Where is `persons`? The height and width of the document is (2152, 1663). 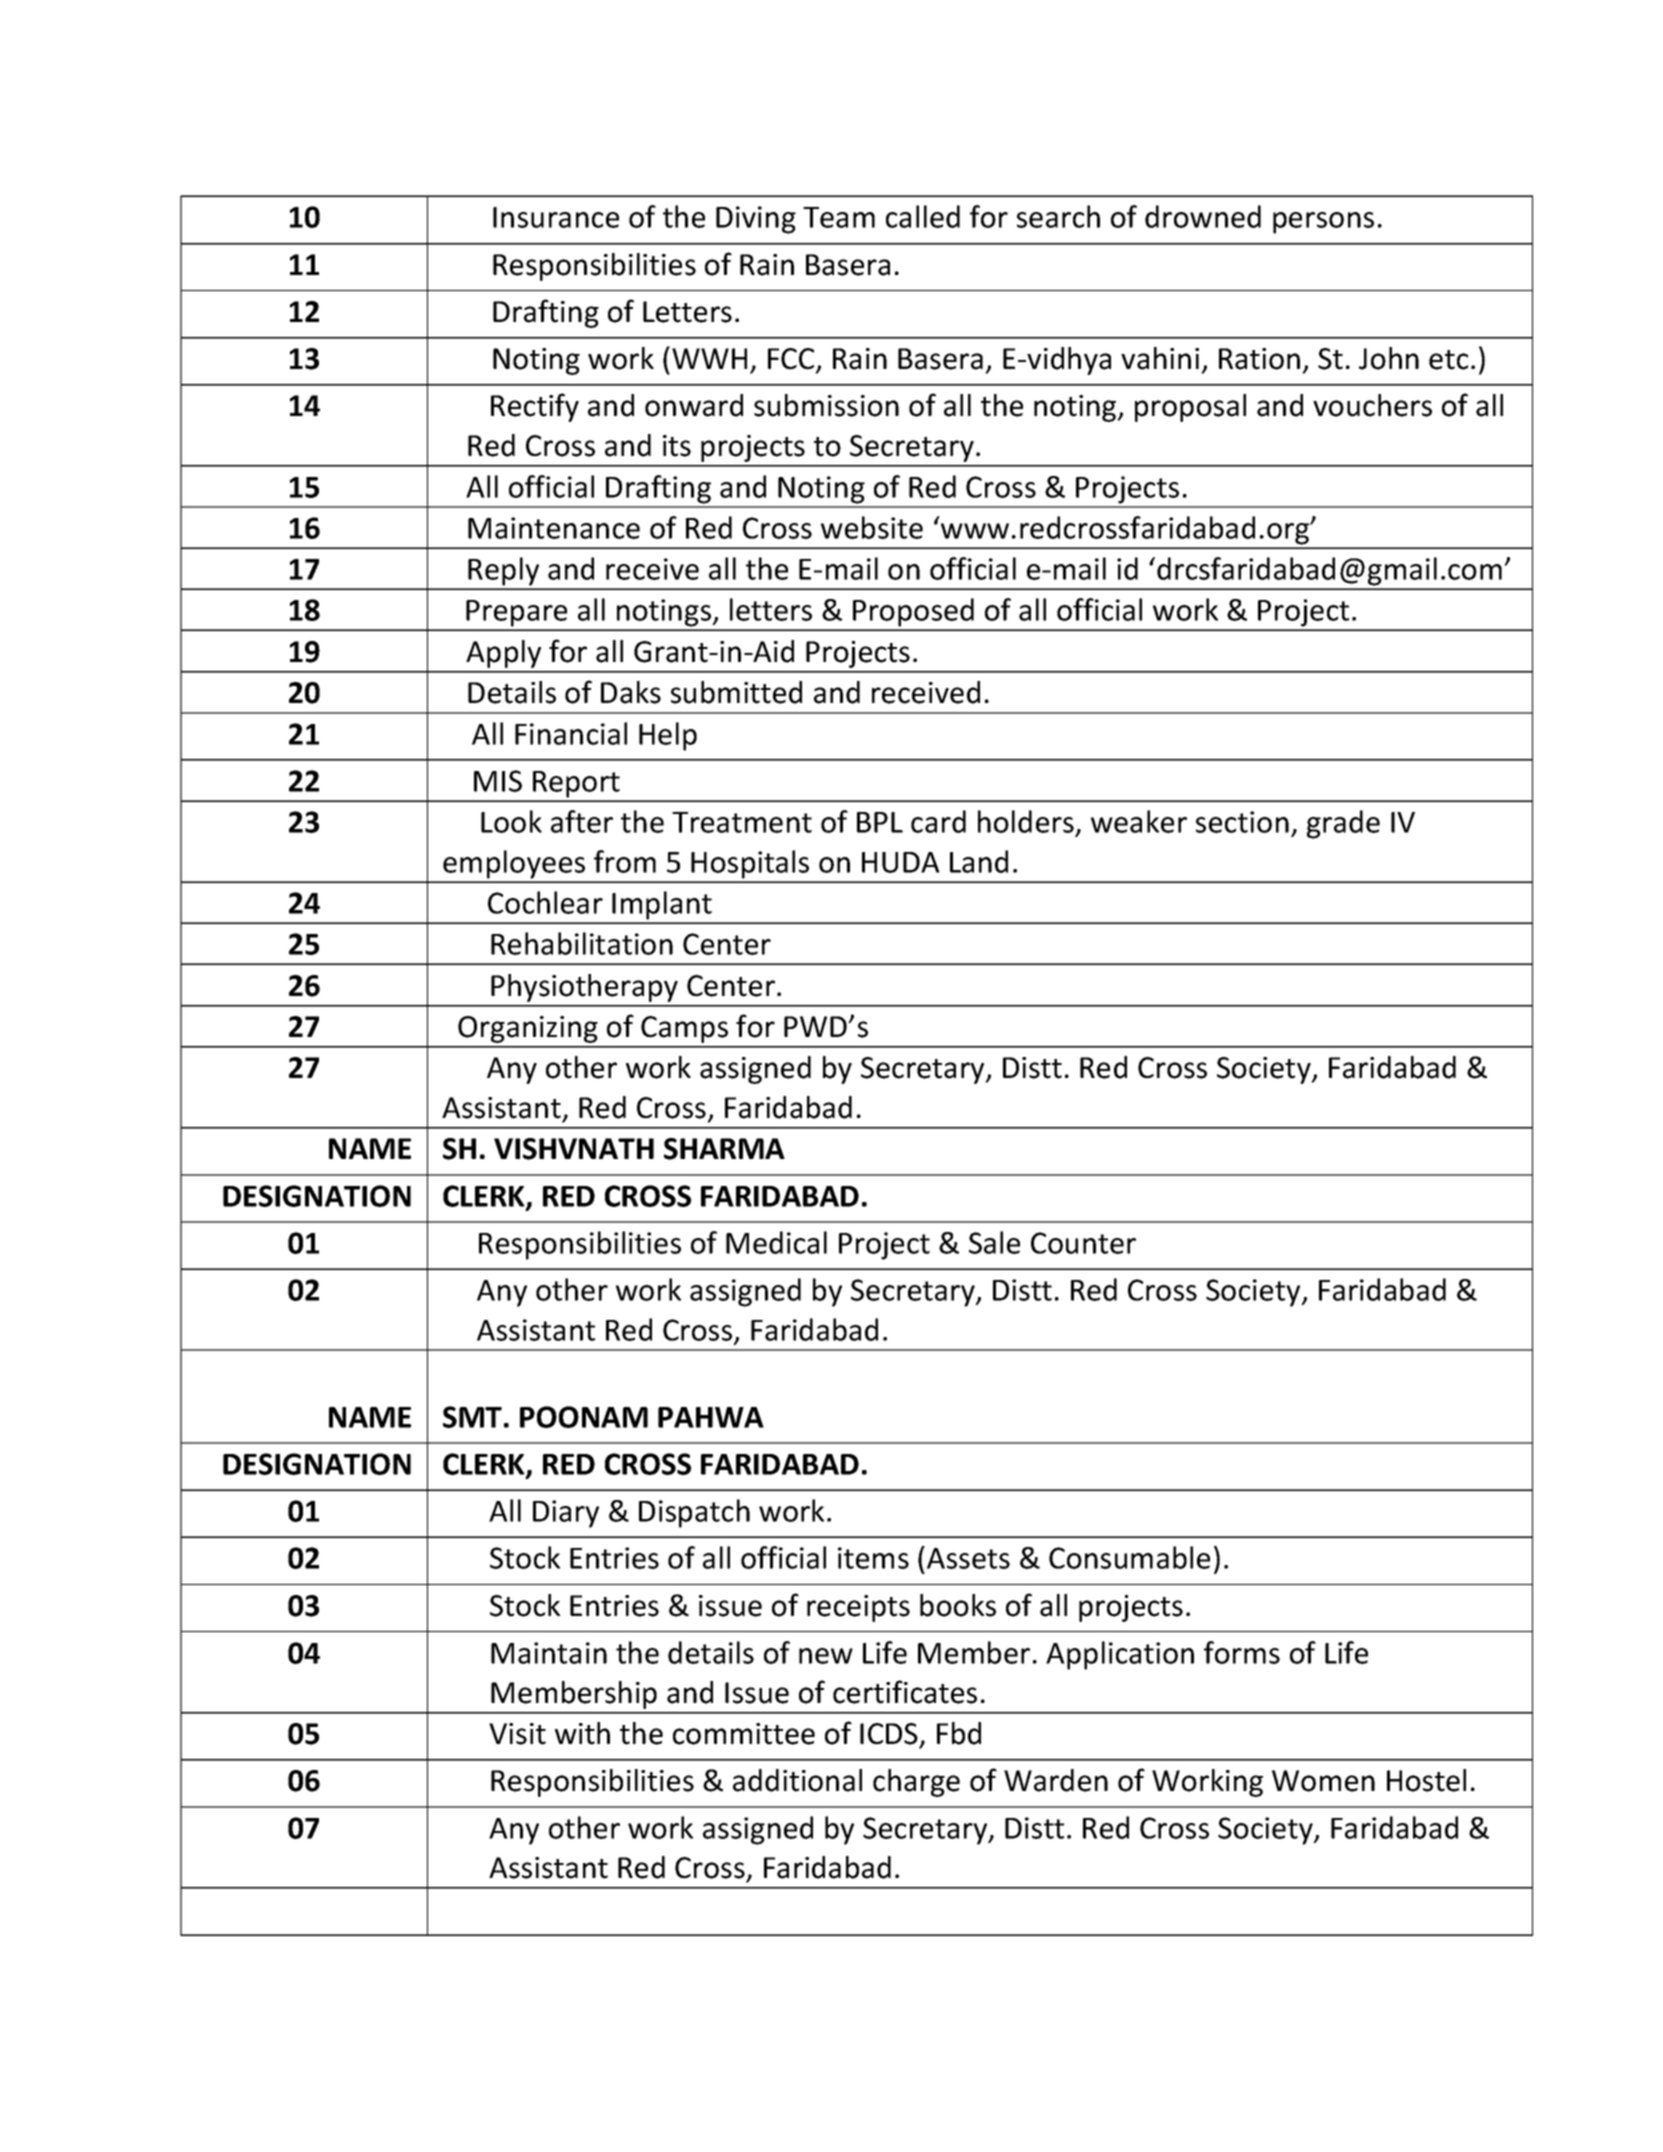 persons is located at coordinates (1323, 223).
